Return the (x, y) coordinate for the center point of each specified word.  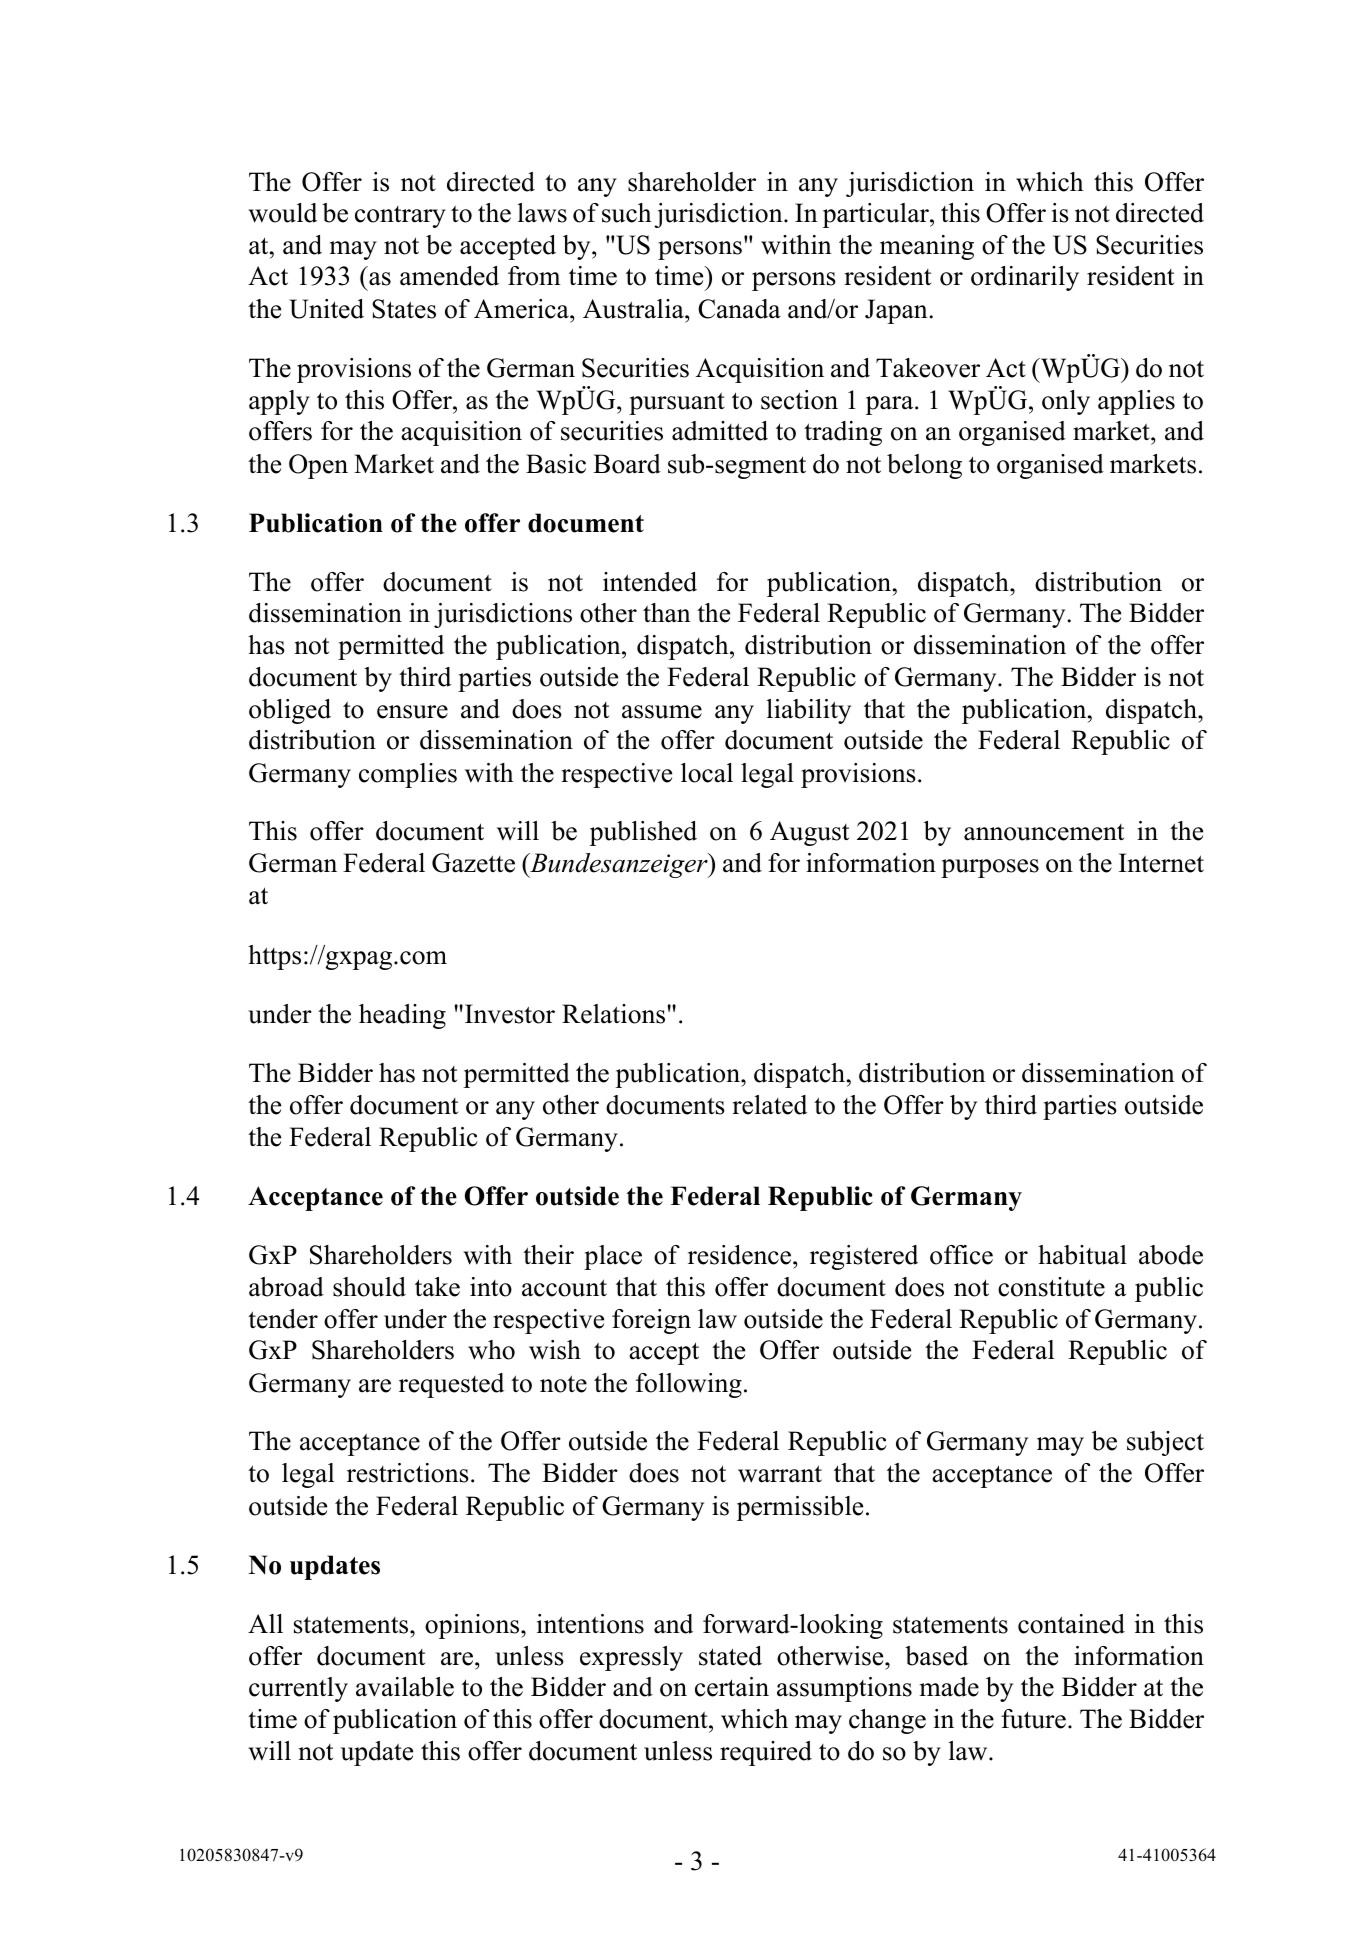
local (707, 773)
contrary (400, 217)
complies (408, 775)
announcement (1044, 832)
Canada (739, 309)
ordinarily (1025, 278)
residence (741, 1255)
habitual (1082, 1255)
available (405, 1687)
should (369, 1287)
